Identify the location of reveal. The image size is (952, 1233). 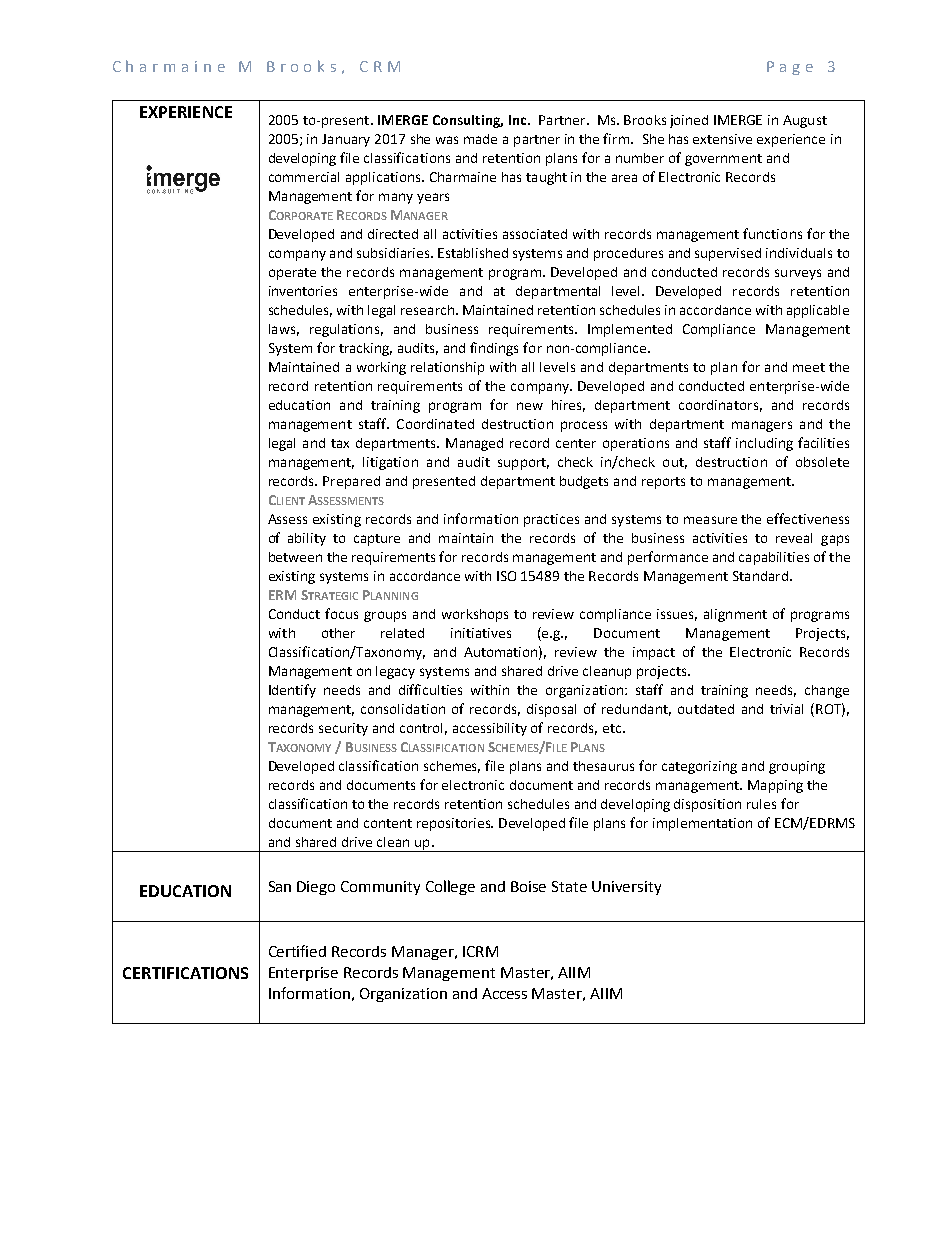
(794, 538).
